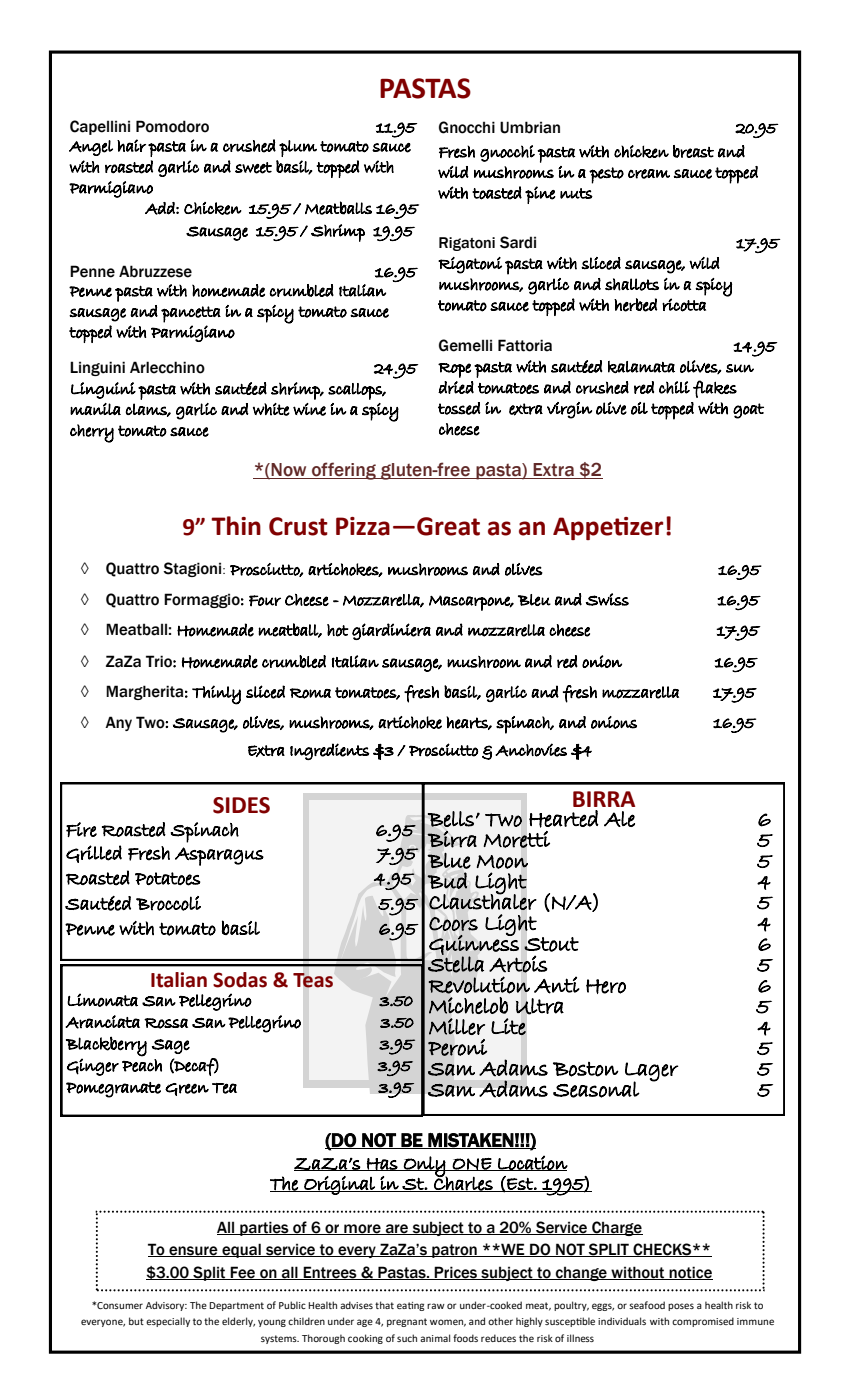  What do you see at coordinates (131, 145) in the screenshot?
I see `hair` at bounding box center [131, 145].
